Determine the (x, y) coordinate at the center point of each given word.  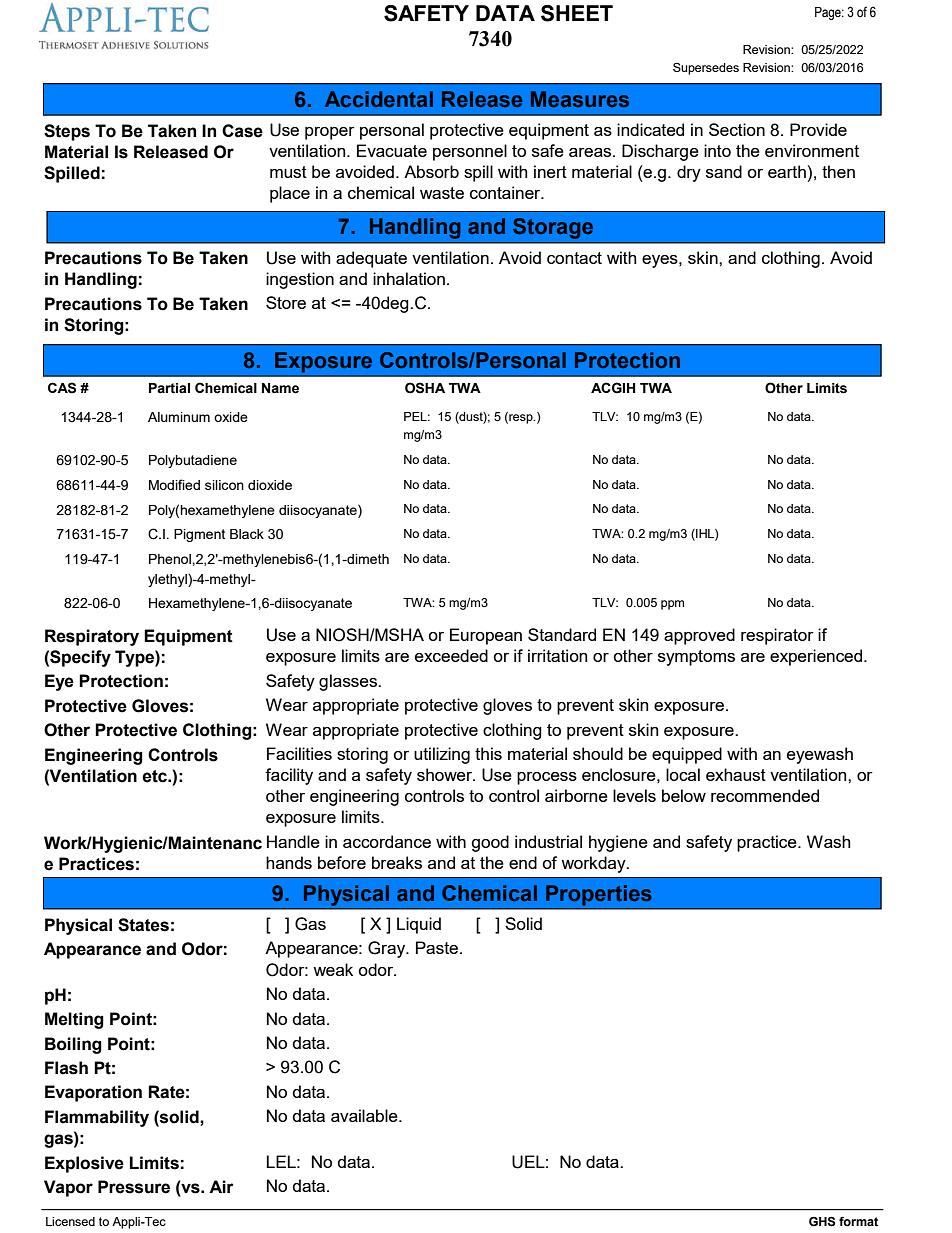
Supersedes (706, 69)
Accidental (379, 99)
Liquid (419, 925)
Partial (169, 388)
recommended (765, 795)
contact (574, 258)
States (143, 925)
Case (242, 131)
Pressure (134, 1187)
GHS (822, 1222)
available (365, 1115)
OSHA (425, 388)
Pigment (199, 535)
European (486, 636)
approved (699, 636)
